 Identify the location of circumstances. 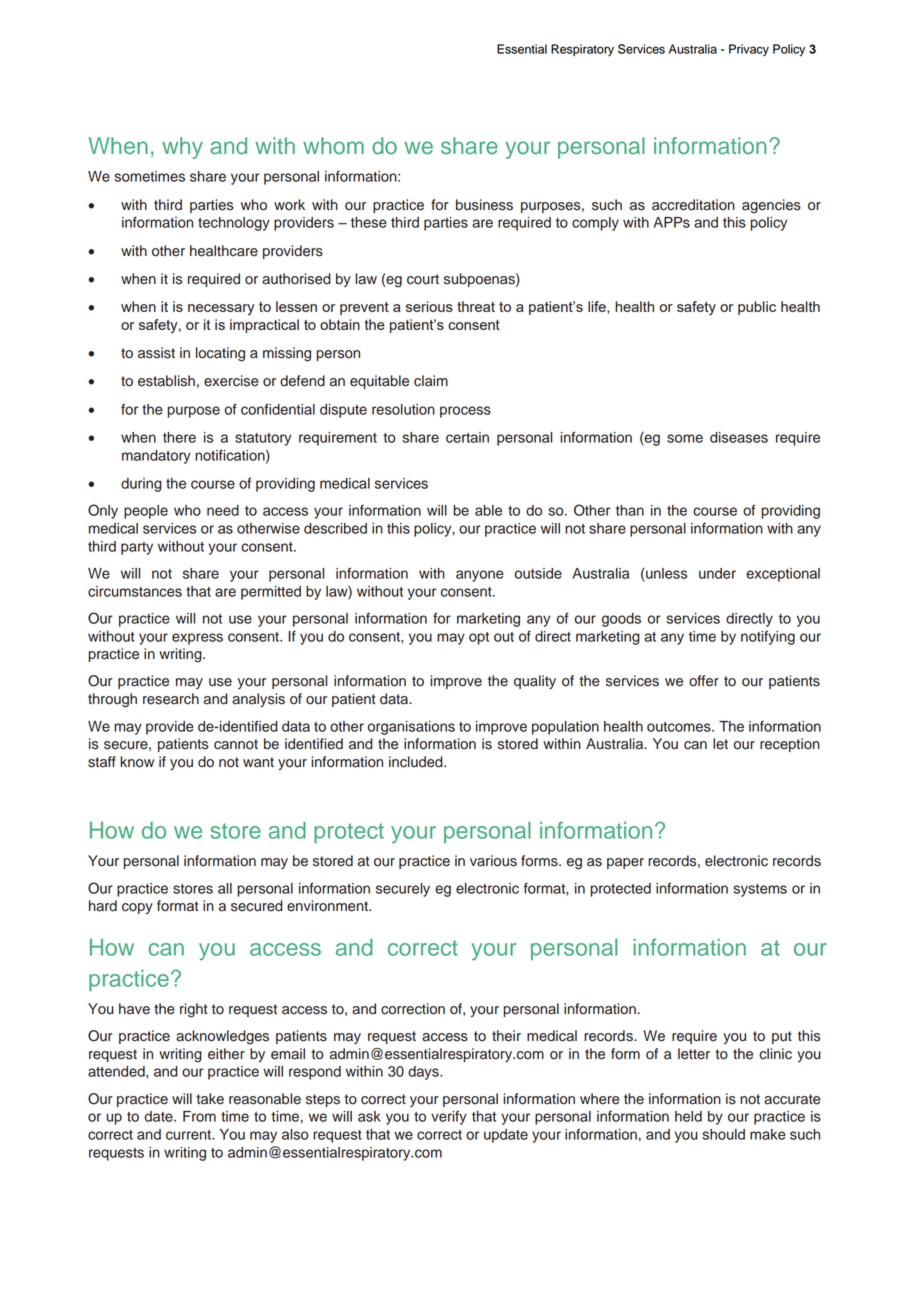
(135, 591).
